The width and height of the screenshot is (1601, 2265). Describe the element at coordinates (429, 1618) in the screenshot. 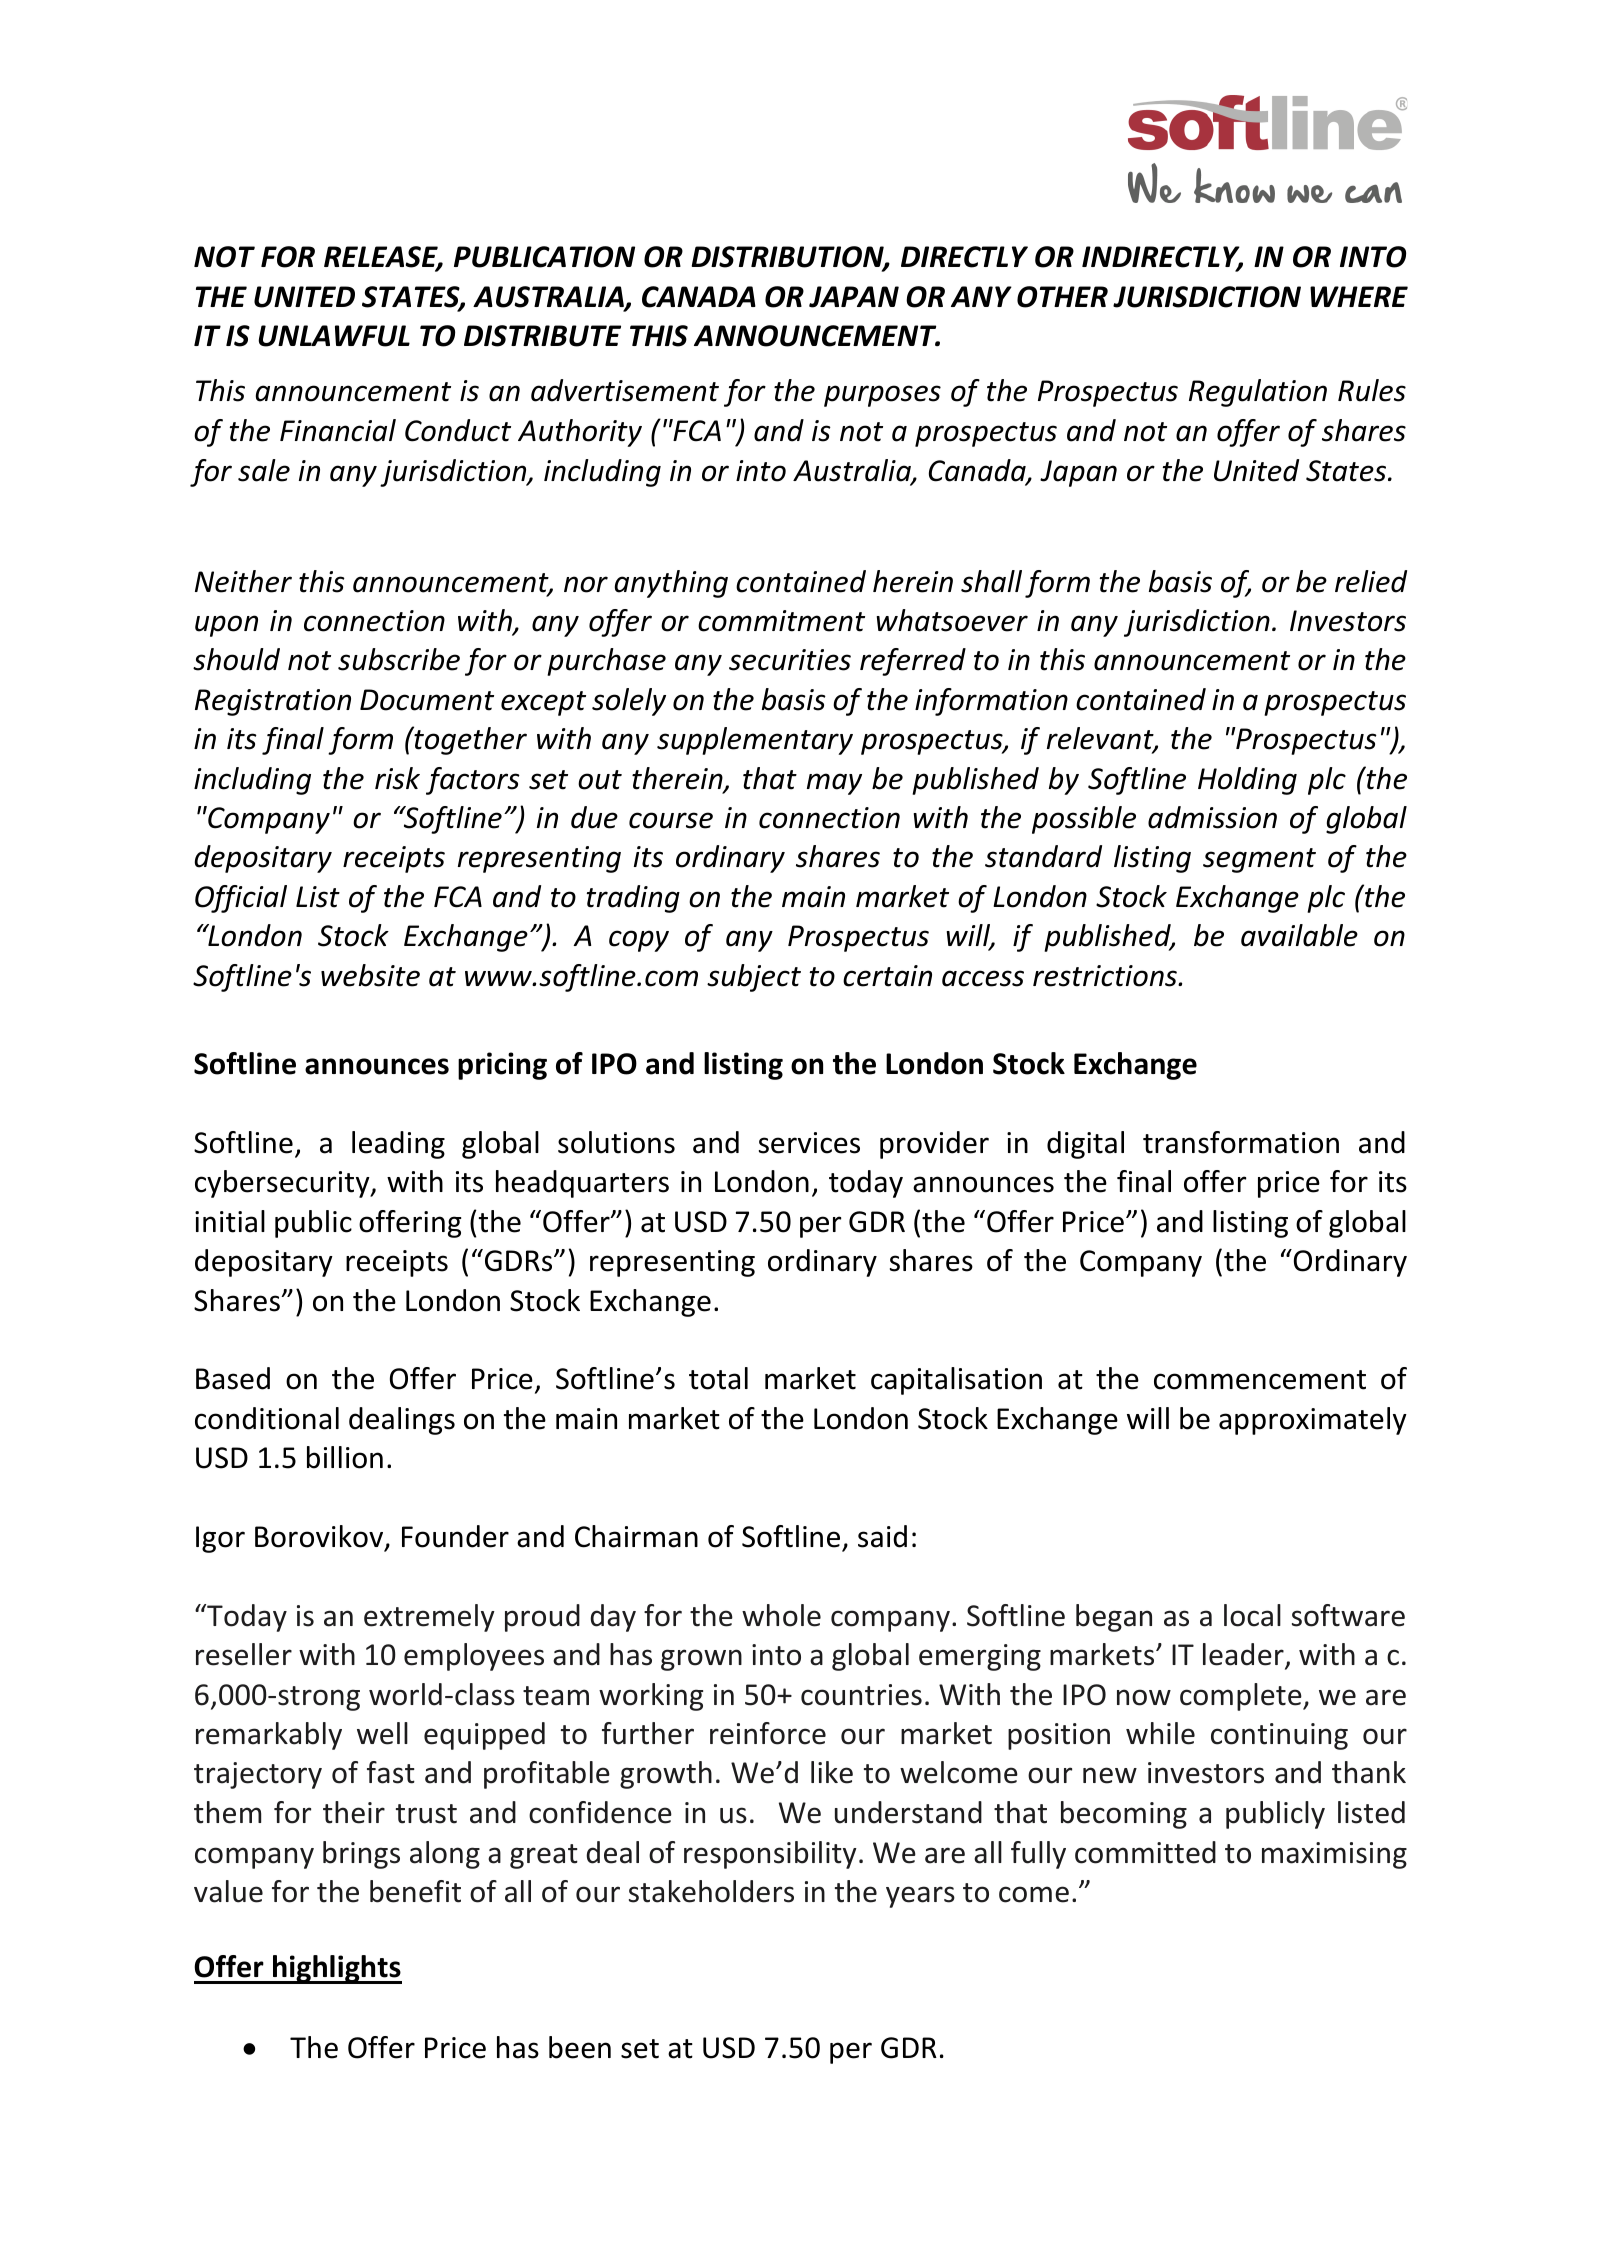

I see `extremely` at that location.
